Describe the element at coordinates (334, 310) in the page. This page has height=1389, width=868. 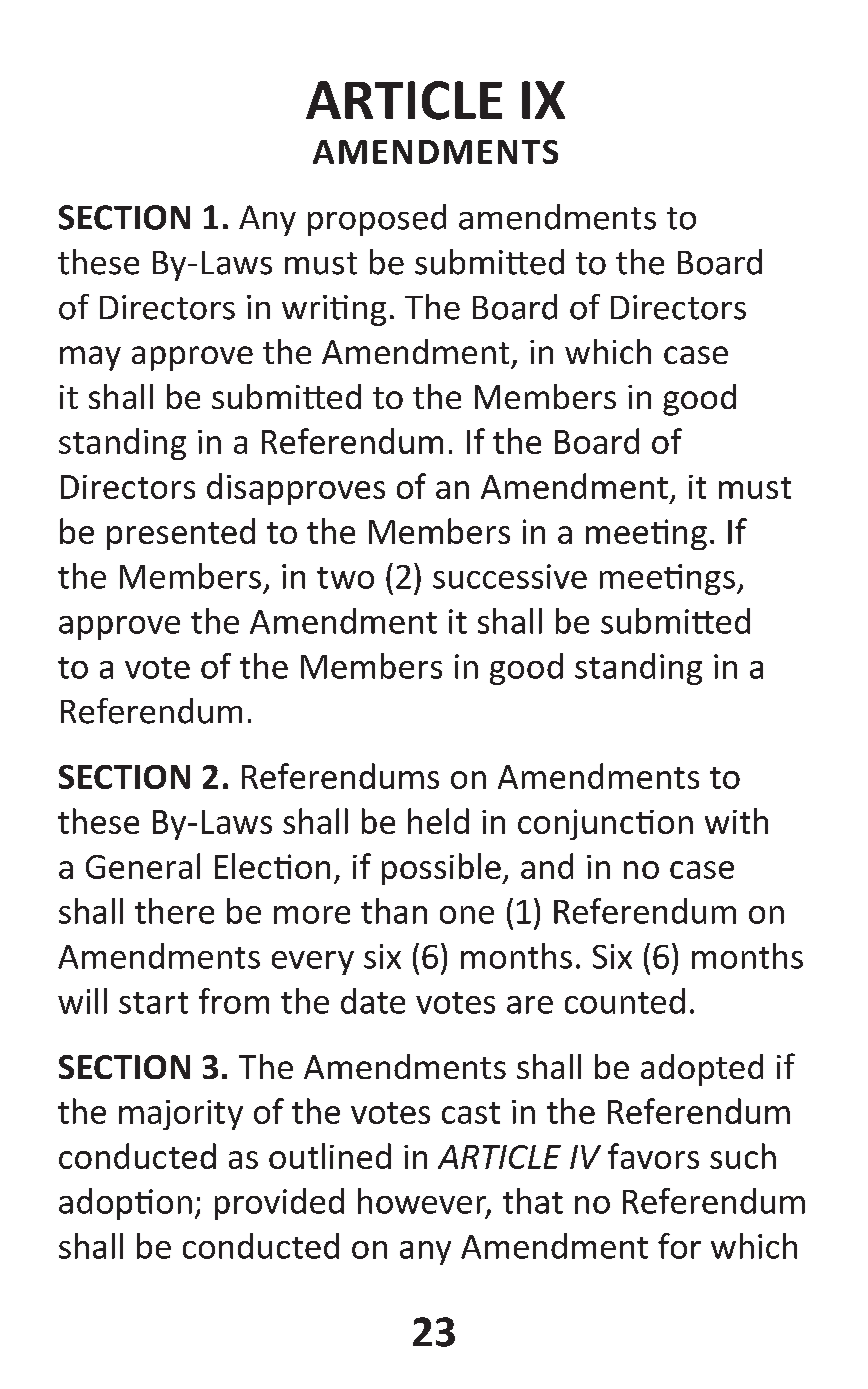
I see `writing` at that location.
